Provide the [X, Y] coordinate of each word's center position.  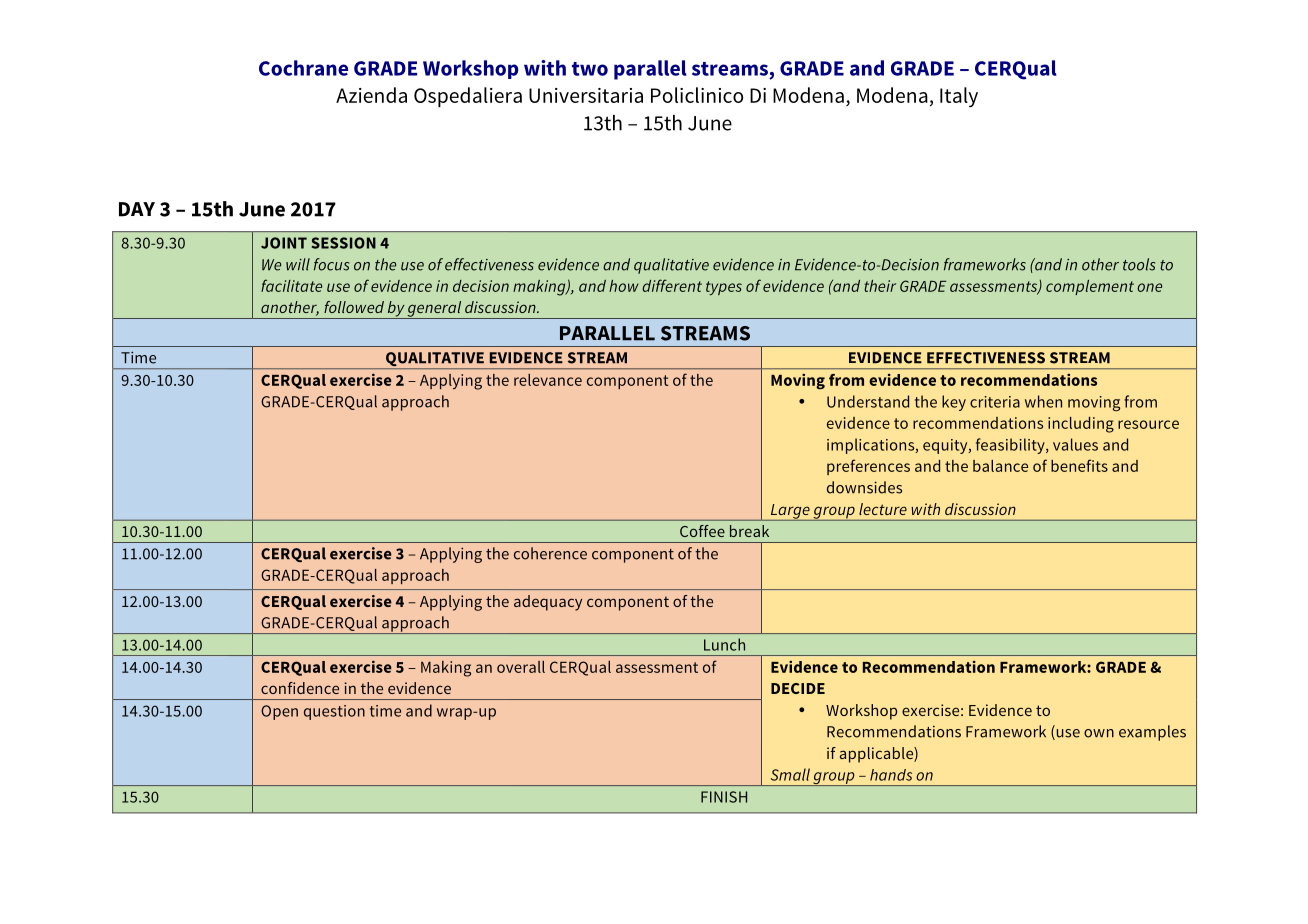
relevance [548, 380]
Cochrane [303, 68]
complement [1090, 287]
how [624, 286]
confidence [300, 688]
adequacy [548, 603]
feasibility [1011, 446]
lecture [883, 509]
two [590, 69]
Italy [959, 97]
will [298, 264]
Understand [868, 401]
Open [279, 712]
